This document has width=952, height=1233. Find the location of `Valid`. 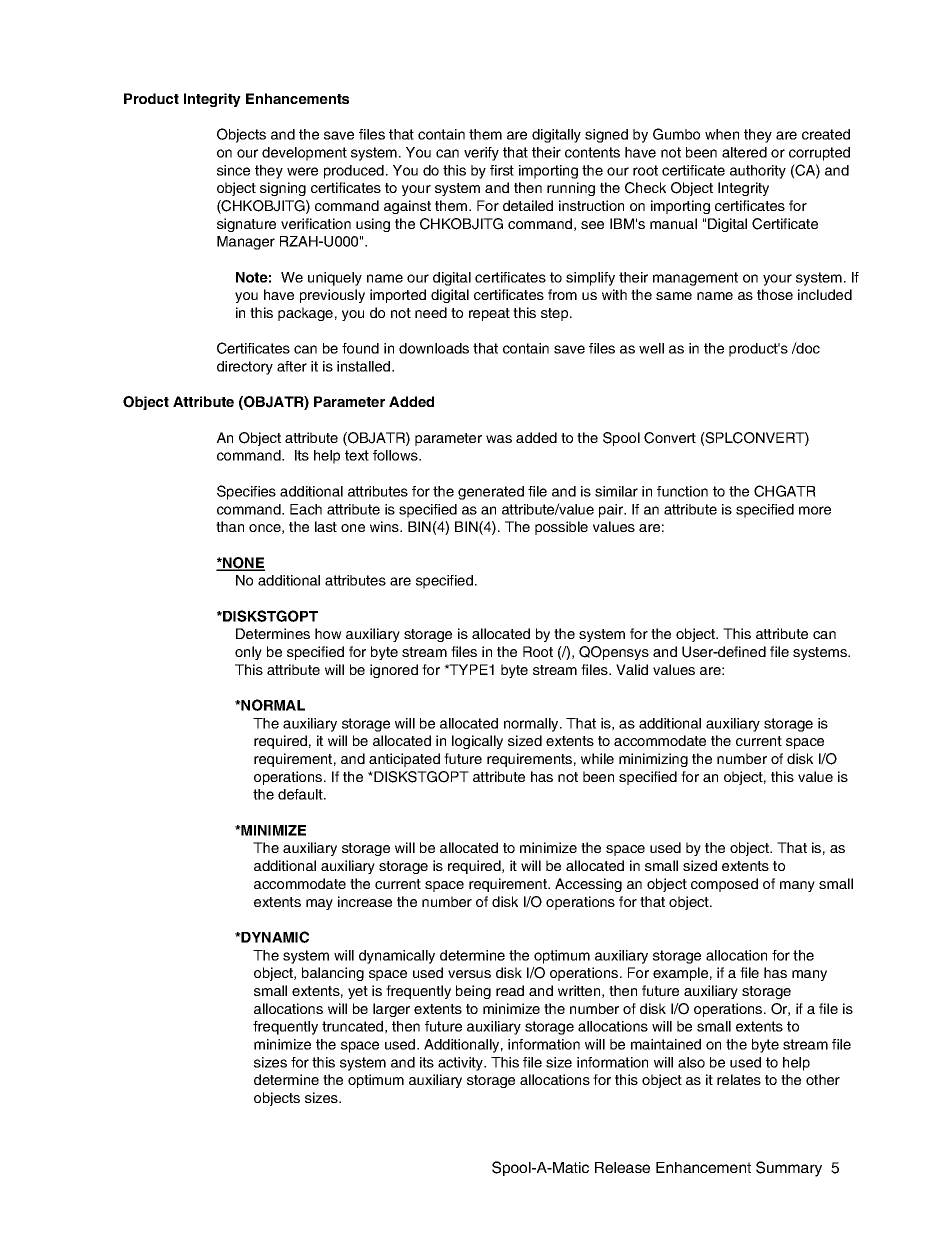

Valid is located at coordinates (632, 669).
